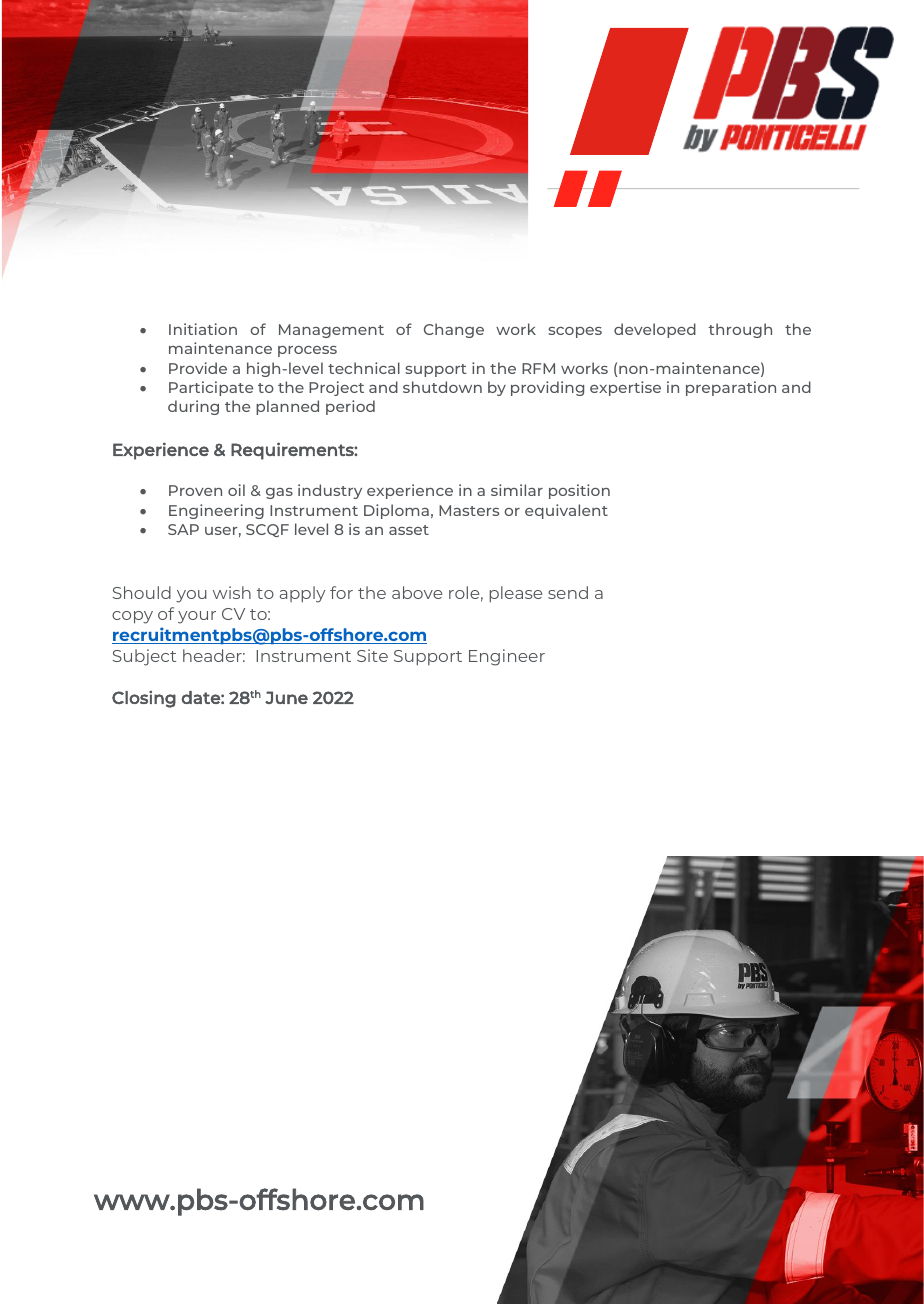 This screenshot has height=1308, width=924. I want to click on Initiation, so click(203, 329).
